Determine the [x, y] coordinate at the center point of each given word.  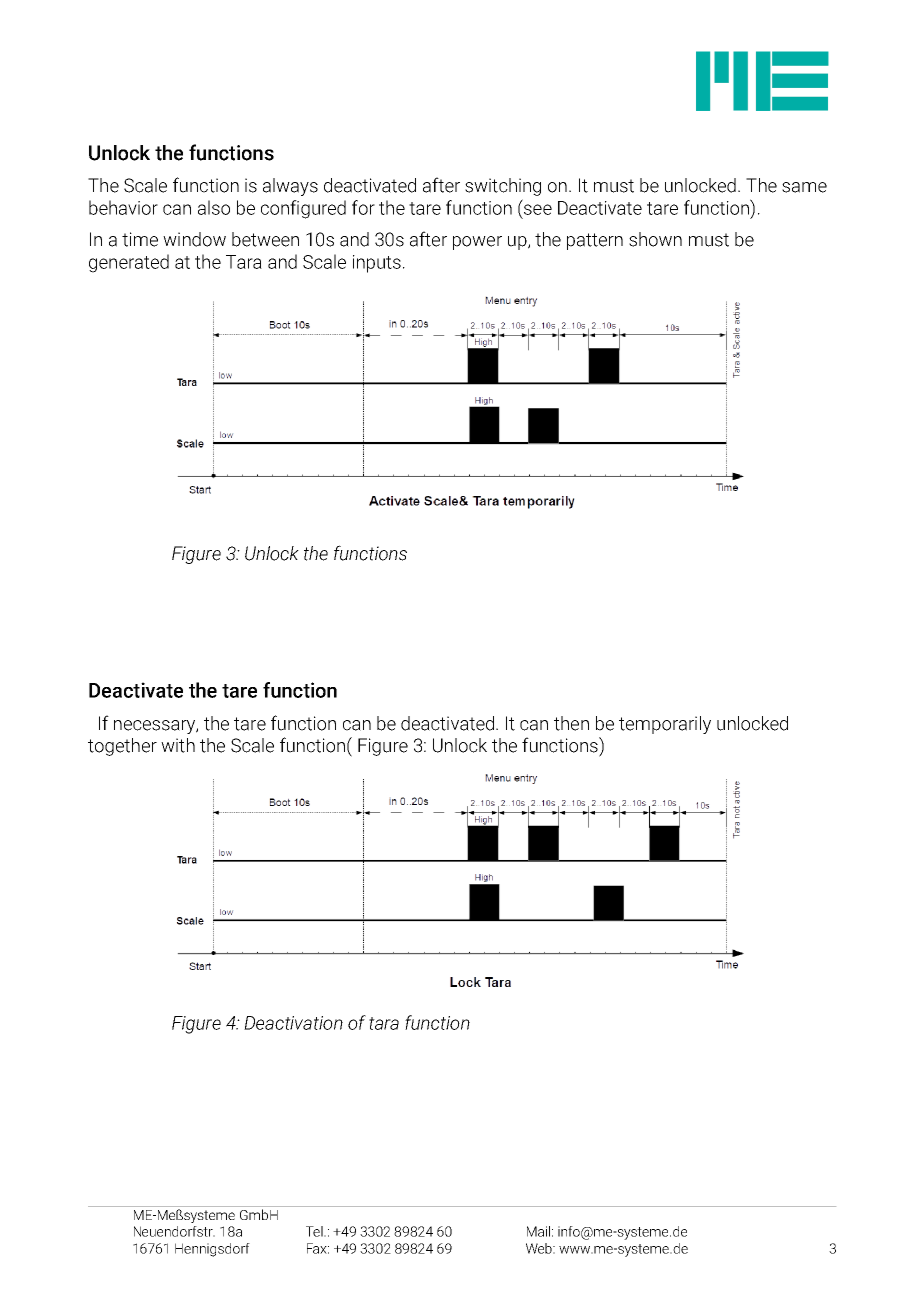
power [477, 243]
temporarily [665, 725]
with [178, 745]
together [122, 747]
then [571, 723]
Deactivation [293, 1023]
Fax [318, 1248]
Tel [315, 1231]
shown [655, 239]
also [214, 207]
